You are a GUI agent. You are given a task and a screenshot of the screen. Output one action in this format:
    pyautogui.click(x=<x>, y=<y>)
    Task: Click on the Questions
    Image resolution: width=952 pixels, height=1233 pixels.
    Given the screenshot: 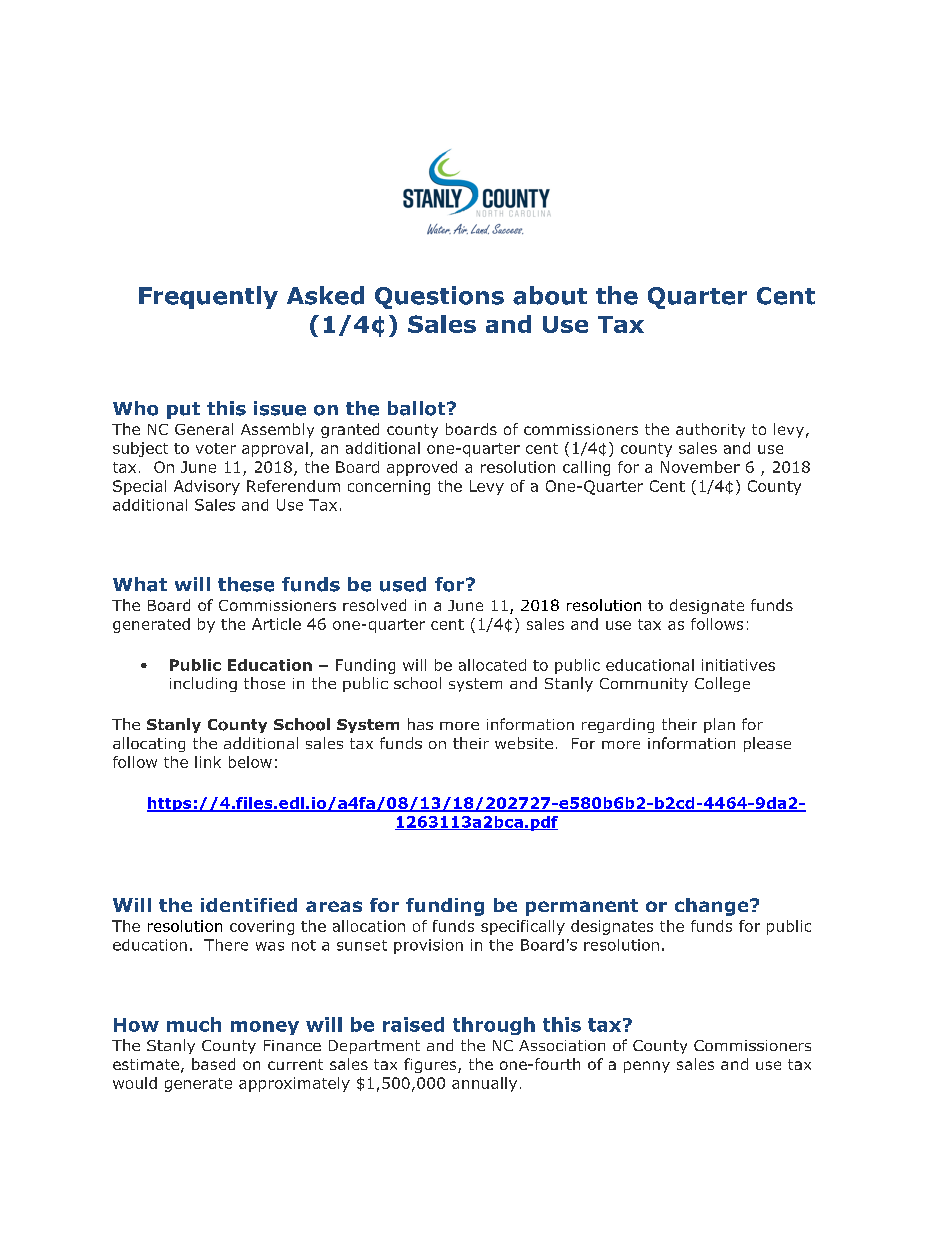 What is the action you would take?
    pyautogui.click(x=439, y=297)
